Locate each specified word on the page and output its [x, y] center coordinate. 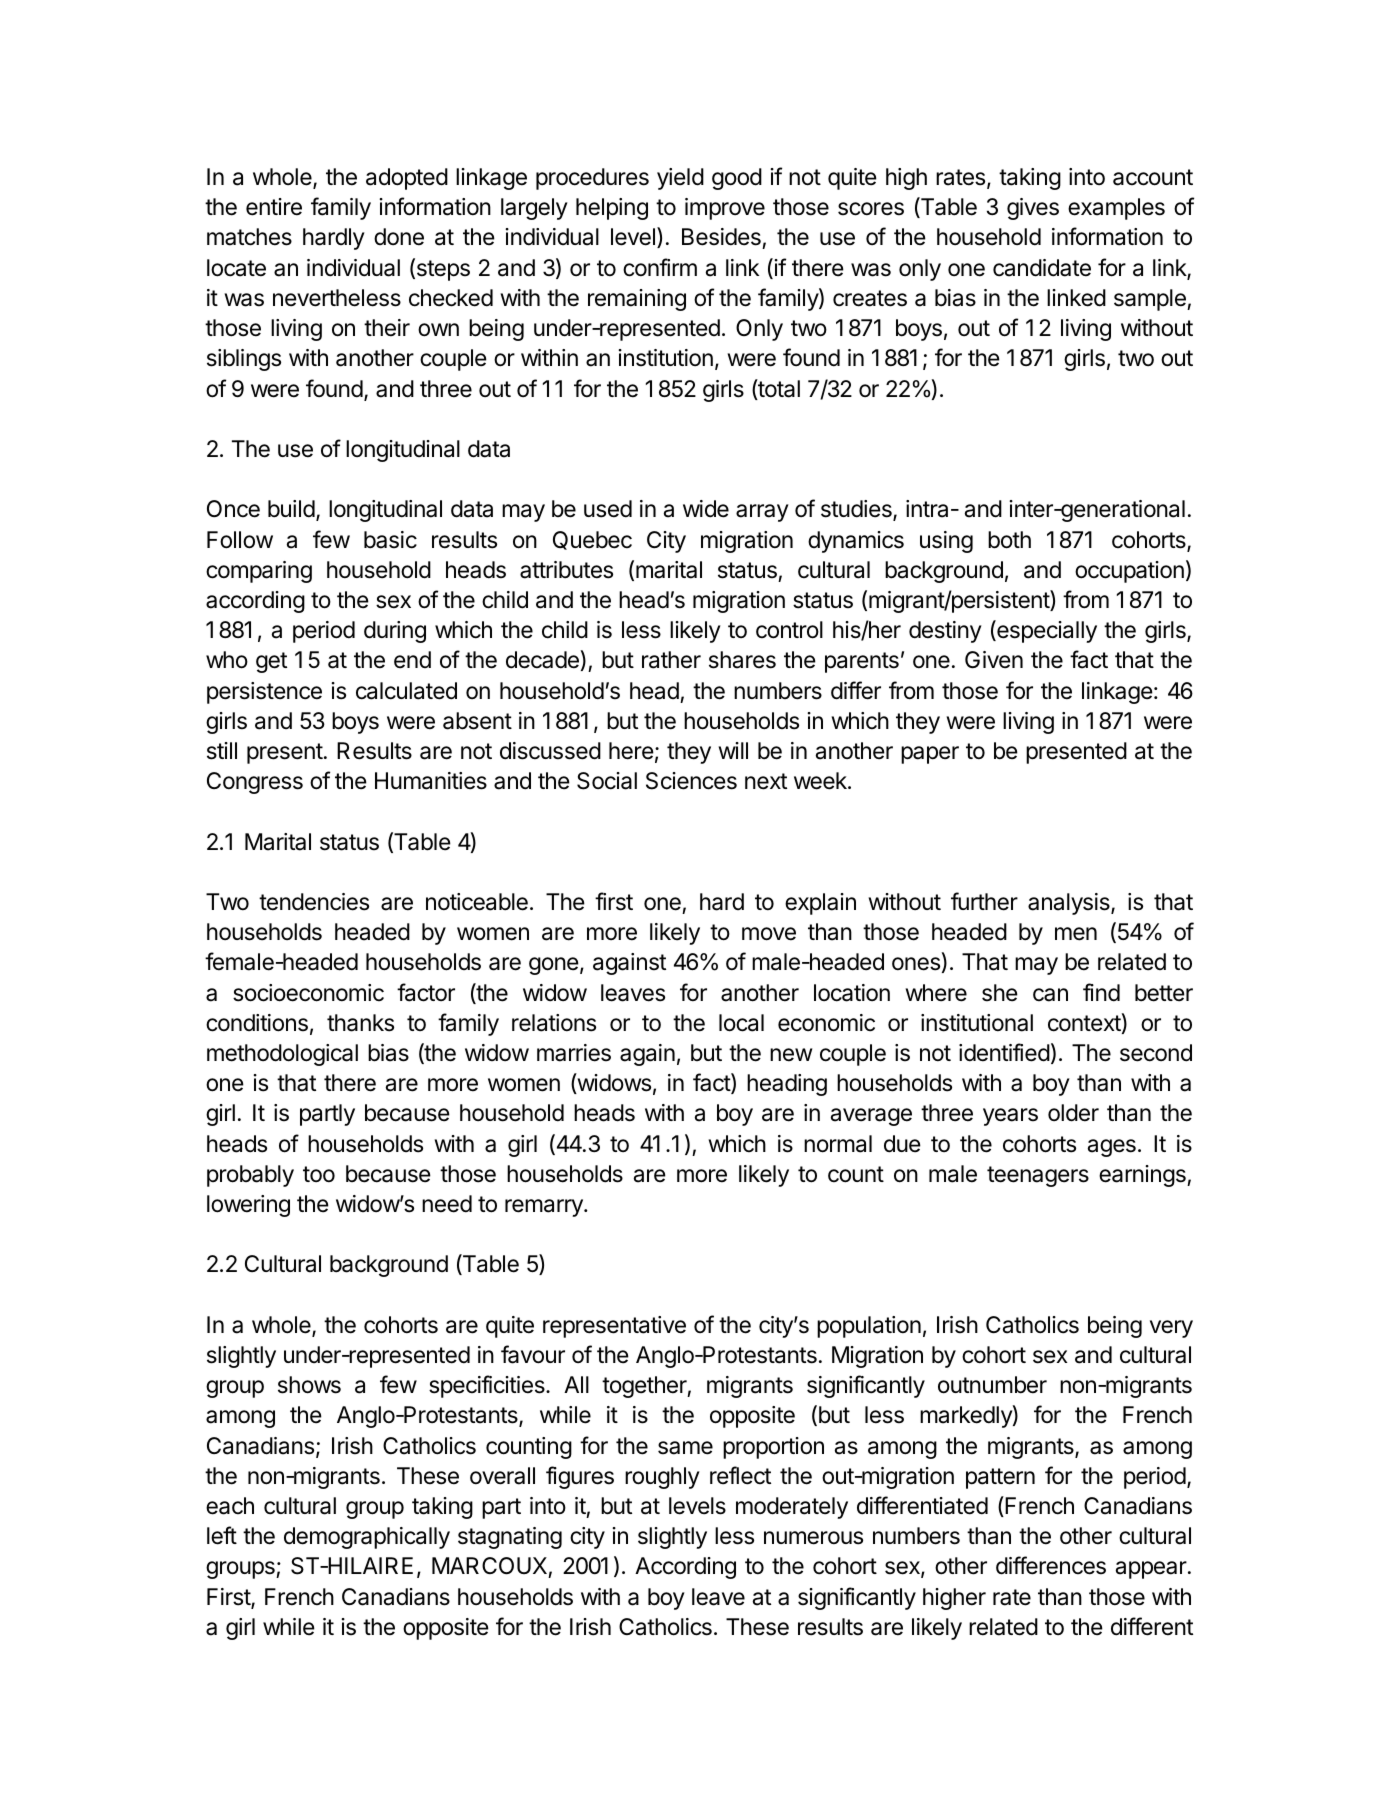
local [741, 1023]
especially [1046, 631]
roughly [662, 1478]
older [1073, 1113]
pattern [1000, 1478]
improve [725, 209]
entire [274, 207]
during [395, 632]
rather [671, 660]
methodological [282, 1055]
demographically [367, 1538]
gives [1033, 209]
